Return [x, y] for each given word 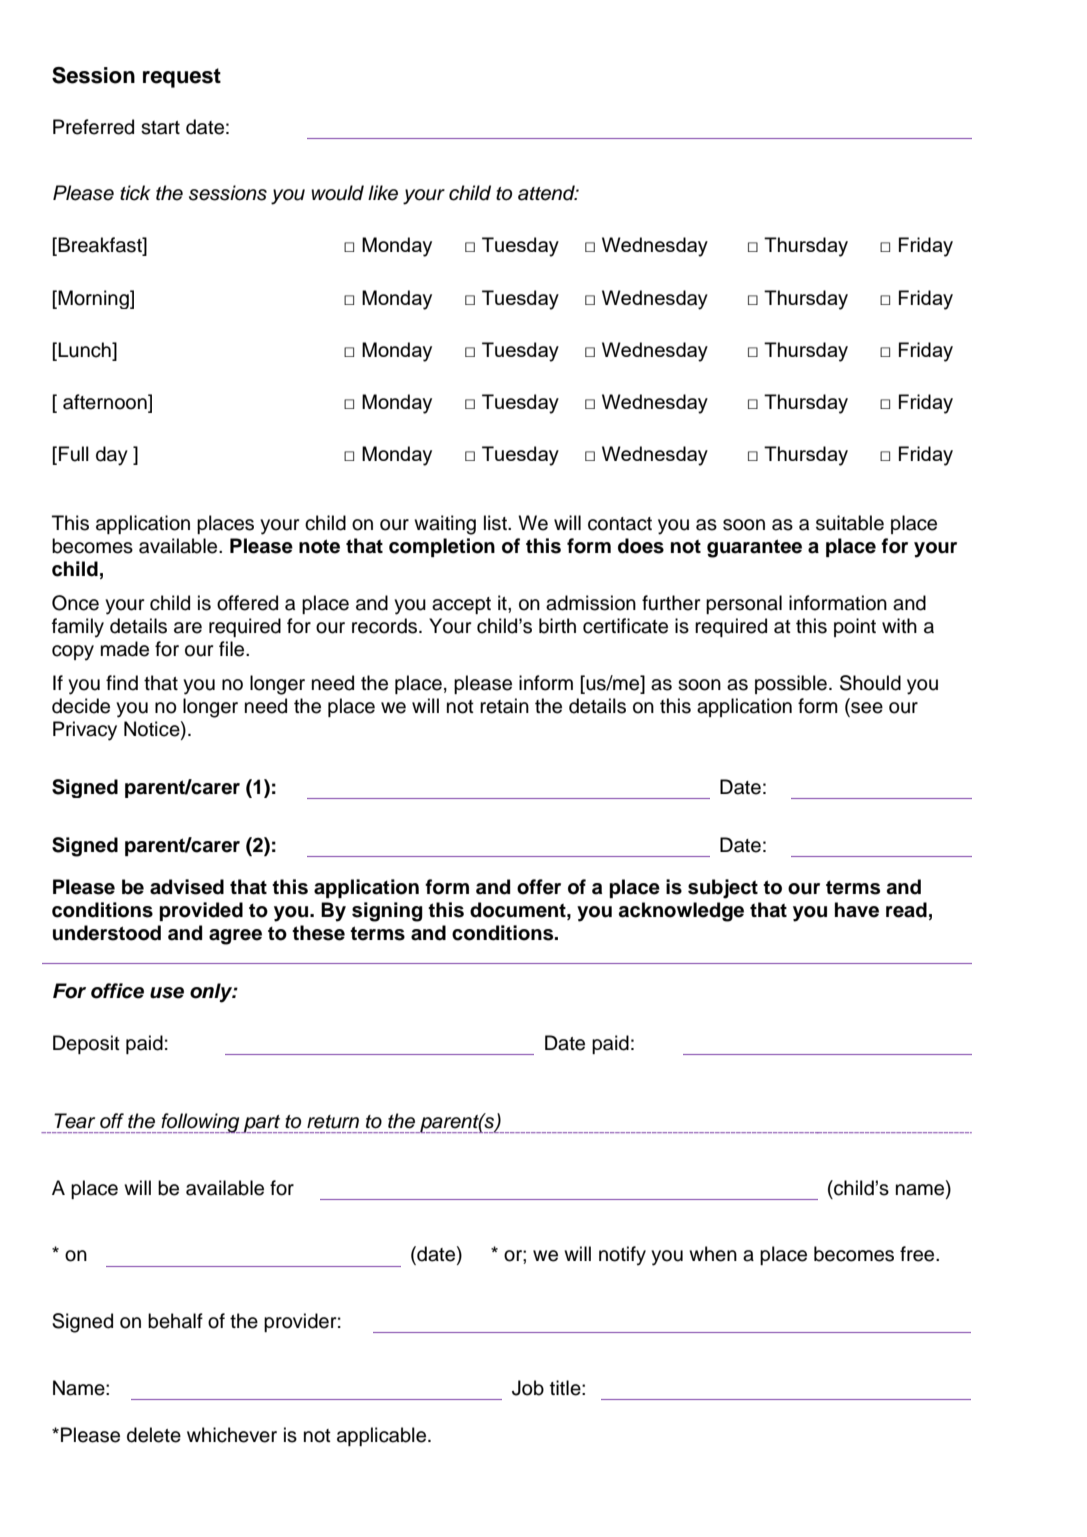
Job [528, 1388]
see [866, 709]
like [383, 193]
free [918, 1254]
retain [504, 706]
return [333, 1122]
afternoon [106, 403]
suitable [850, 523]
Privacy [85, 731]
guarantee [754, 548]
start [160, 128]
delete [154, 1435]
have [857, 910]
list [496, 523]
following [200, 1123]
